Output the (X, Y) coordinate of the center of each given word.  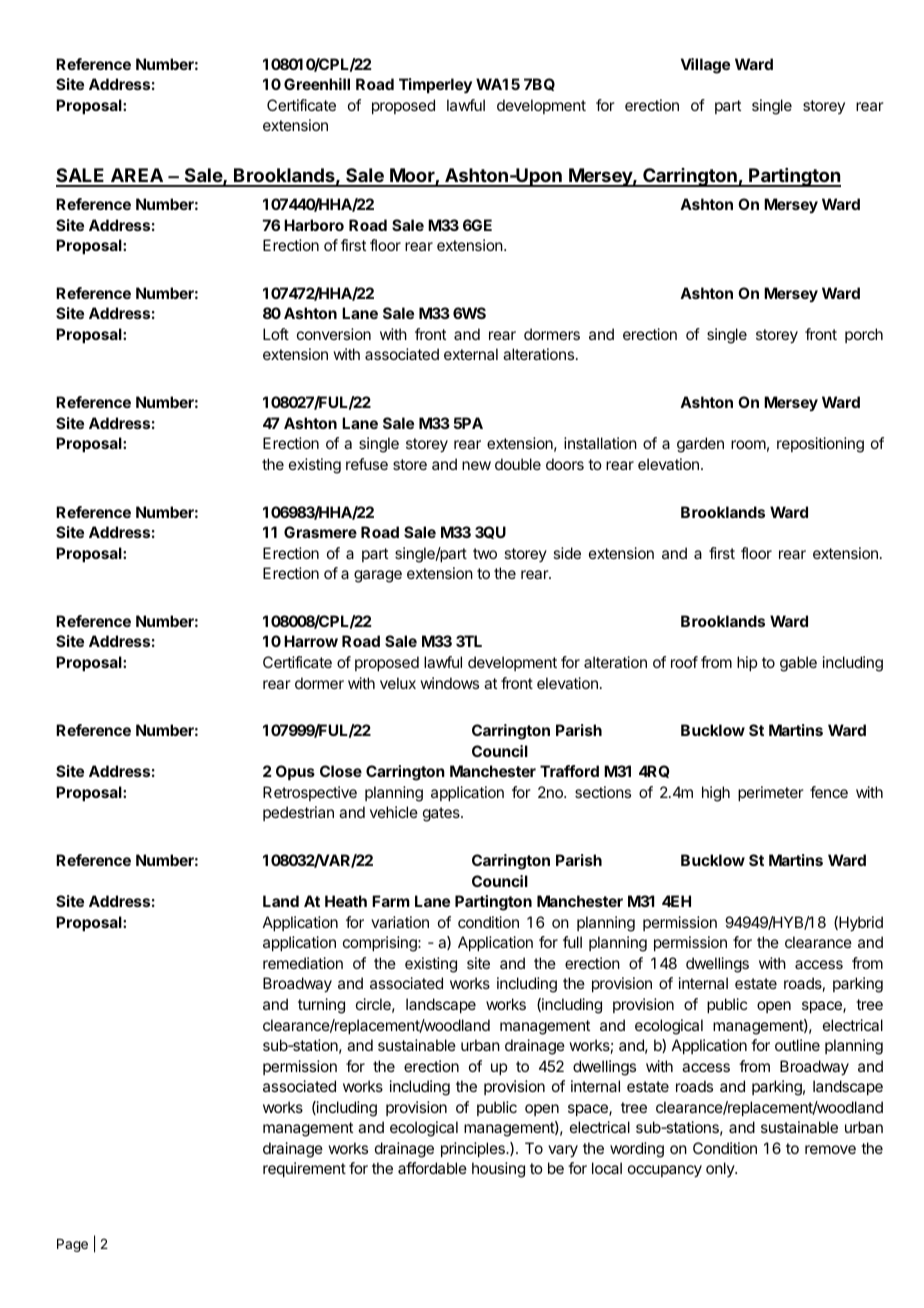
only (721, 1169)
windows (449, 683)
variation (400, 922)
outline (797, 1045)
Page (72, 1245)
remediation (303, 963)
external (471, 354)
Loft (276, 334)
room (748, 444)
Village (705, 66)
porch (864, 335)
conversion (334, 334)
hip (747, 663)
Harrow (311, 641)
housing (498, 1170)
